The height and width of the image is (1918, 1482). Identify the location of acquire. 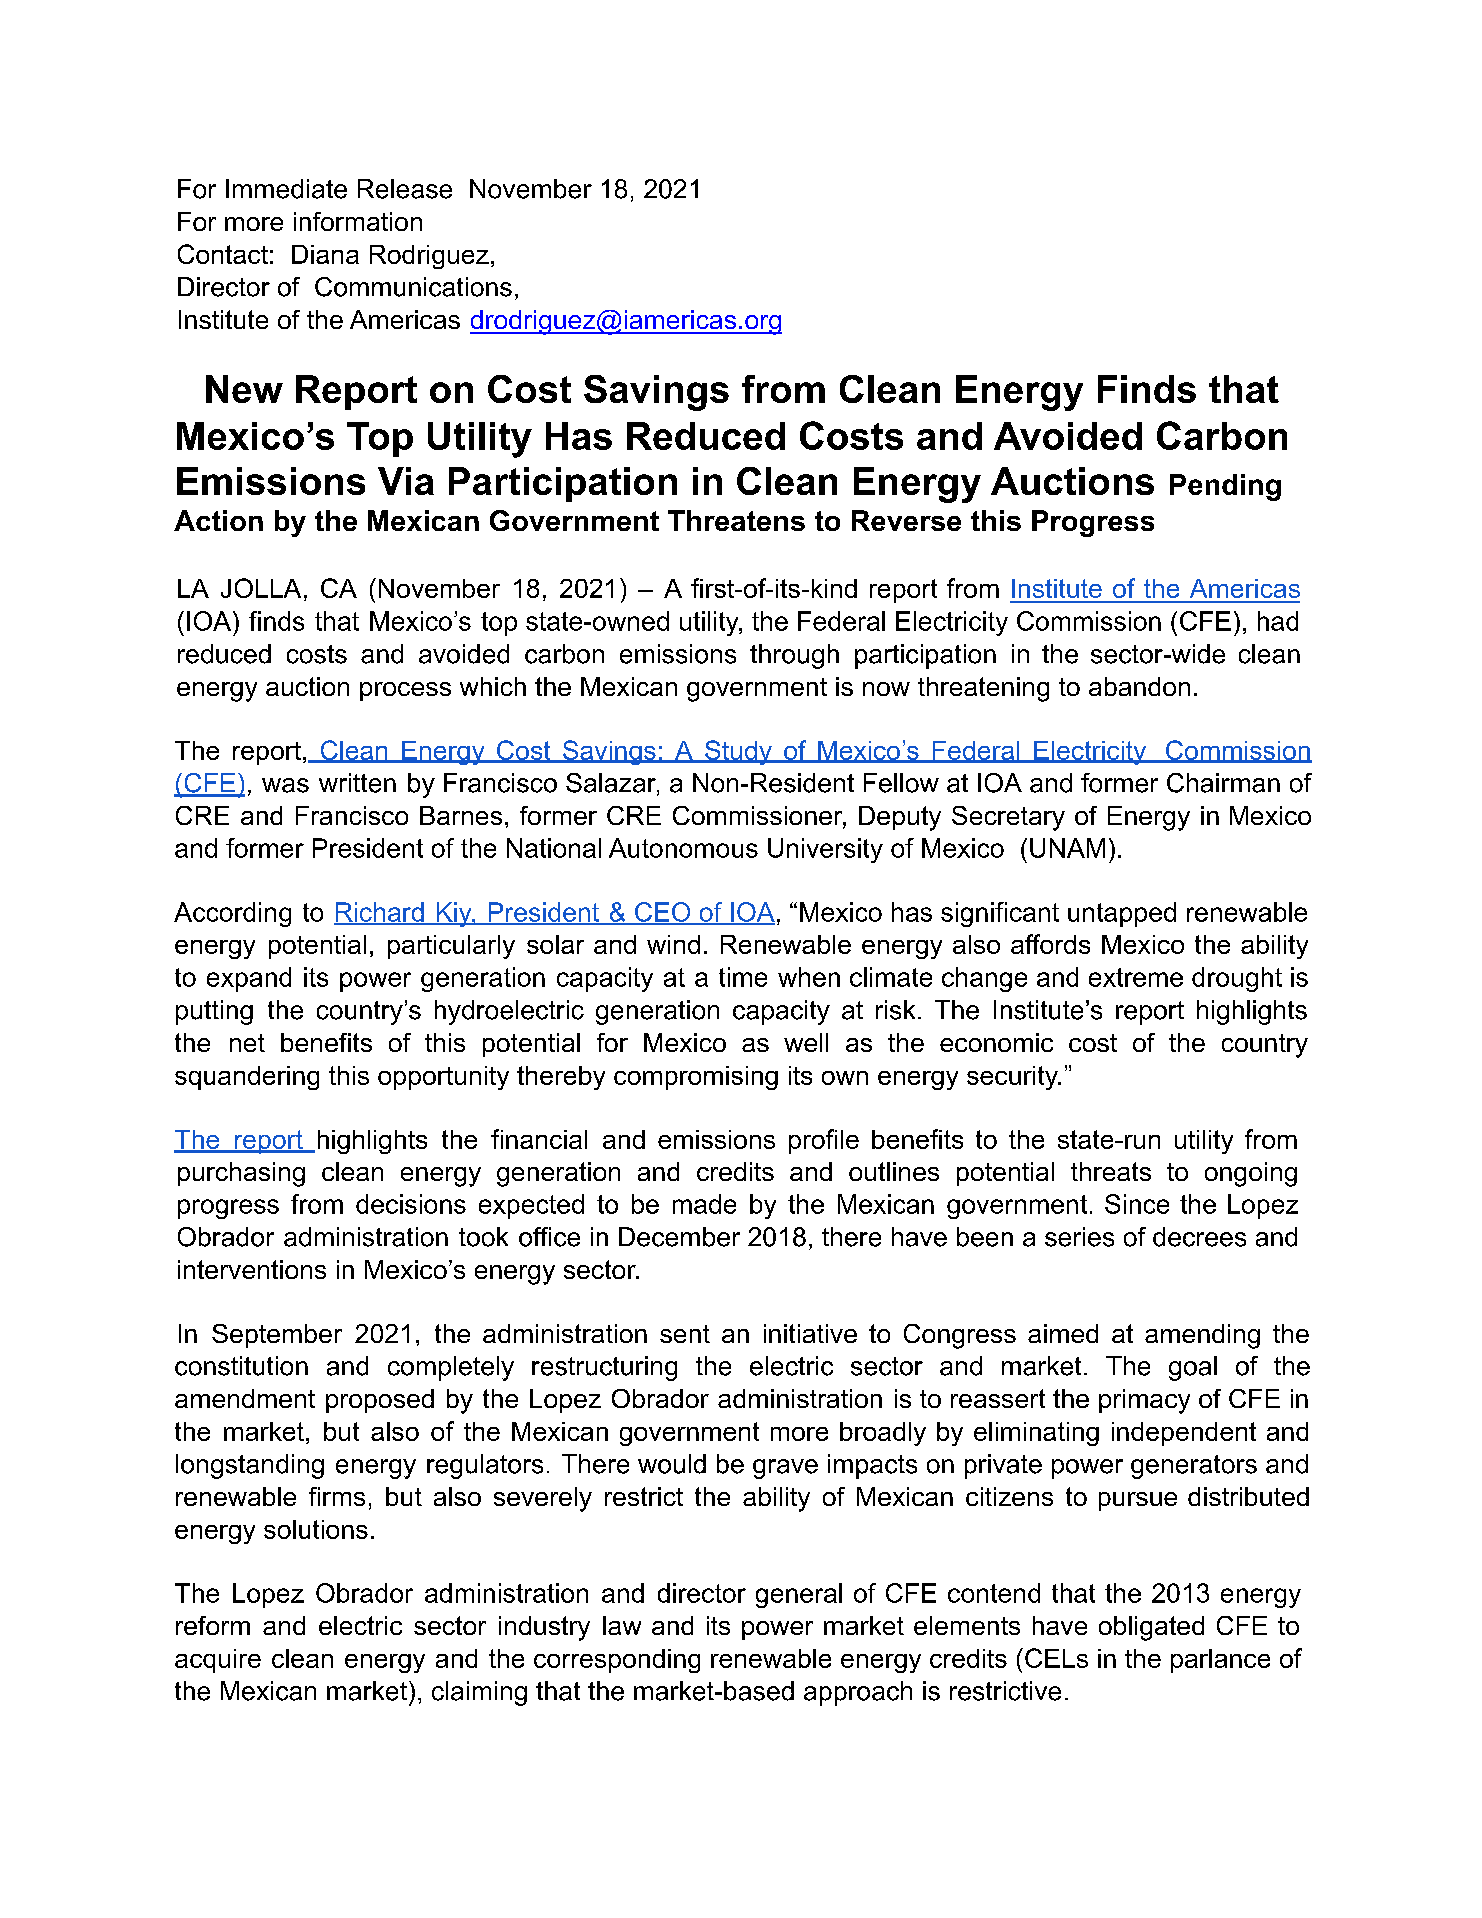
(218, 1661).
